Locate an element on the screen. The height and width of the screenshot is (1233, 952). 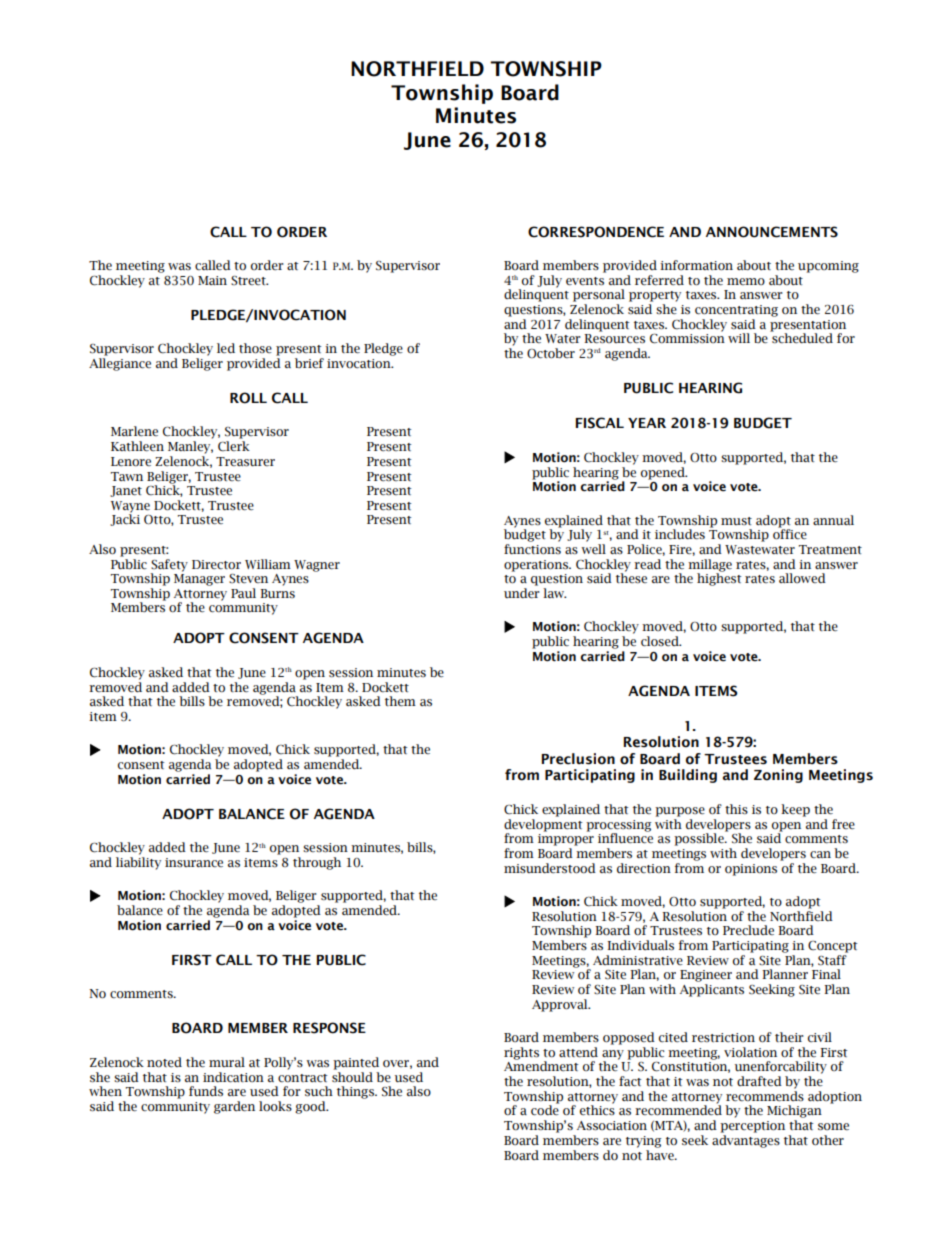
highest is located at coordinates (719, 578).
